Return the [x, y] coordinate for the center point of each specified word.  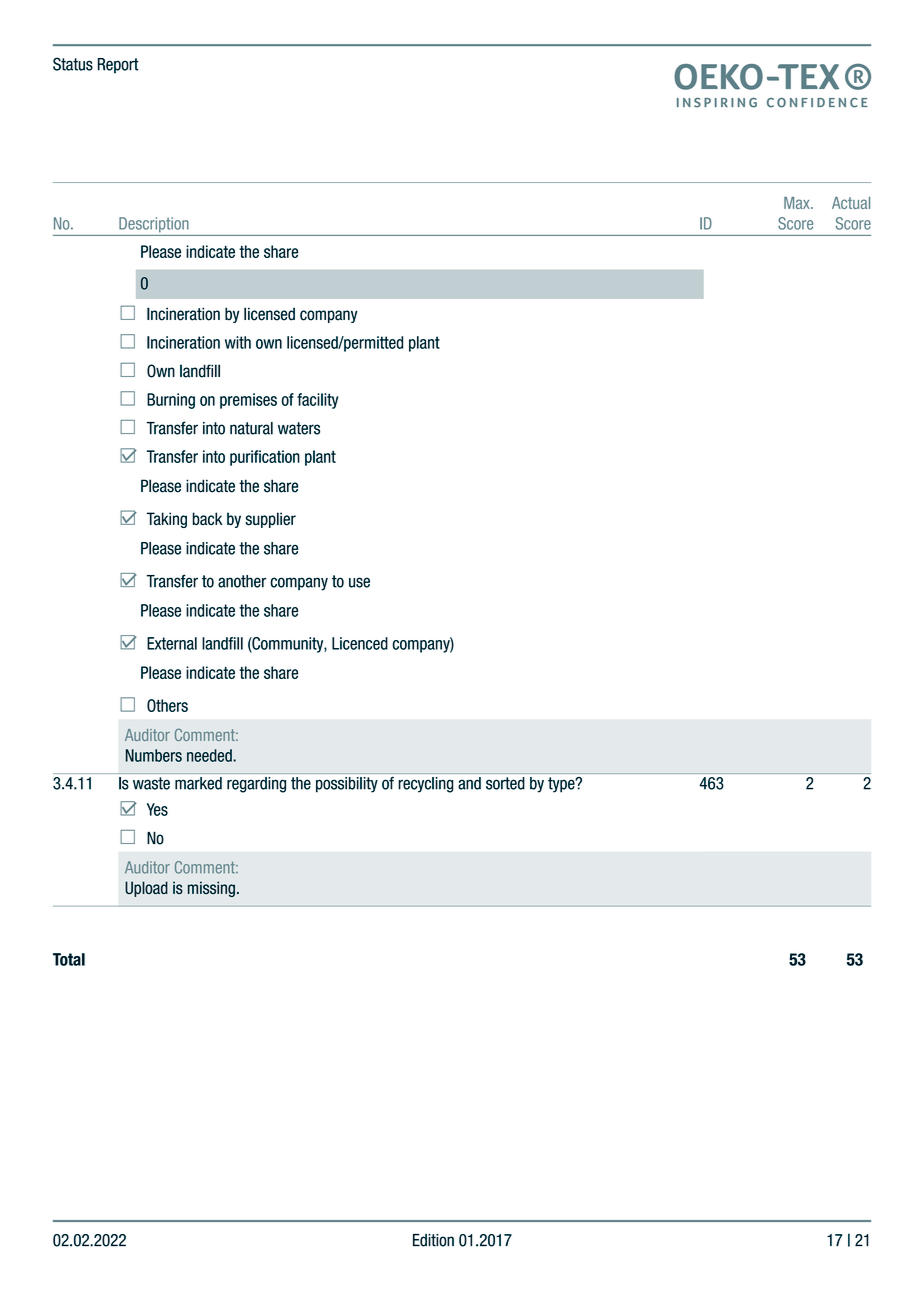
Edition [433, 1240]
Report [118, 66]
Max [798, 203]
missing [211, 889]
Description [154, 225]
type [562, 785]
